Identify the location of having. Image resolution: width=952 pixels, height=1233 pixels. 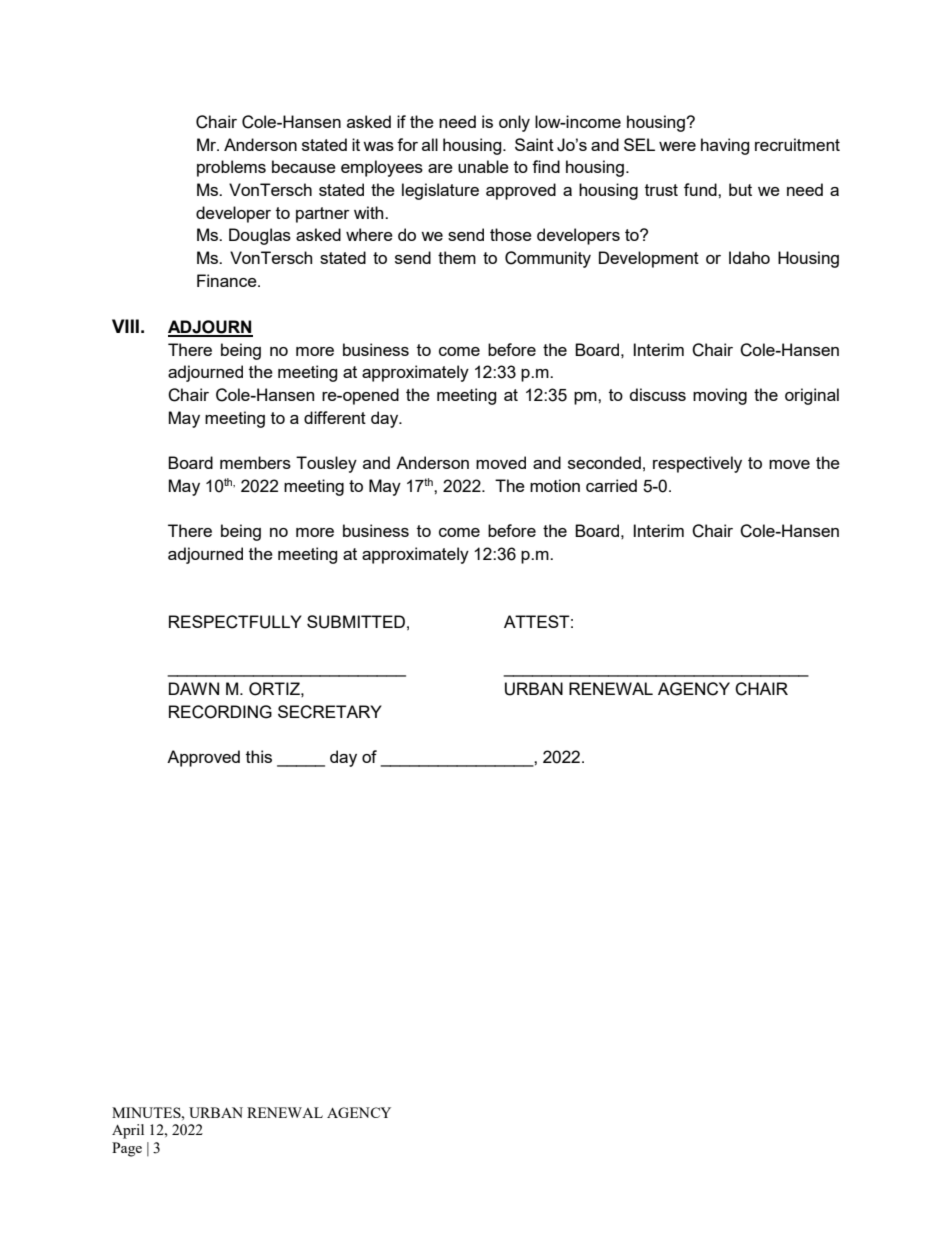
(725, 146).
